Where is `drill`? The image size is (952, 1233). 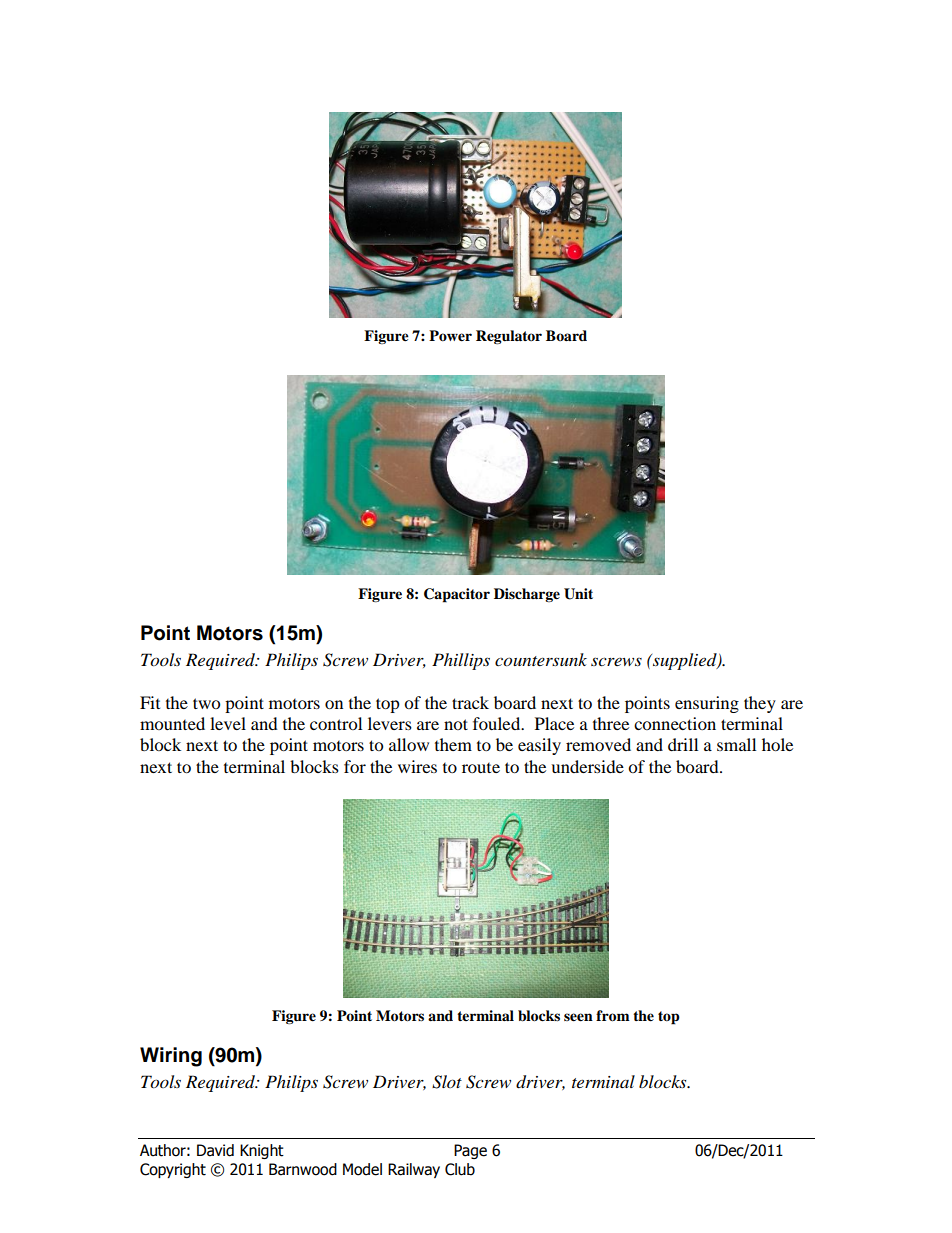 drill is located at coordinates (683, 744).
